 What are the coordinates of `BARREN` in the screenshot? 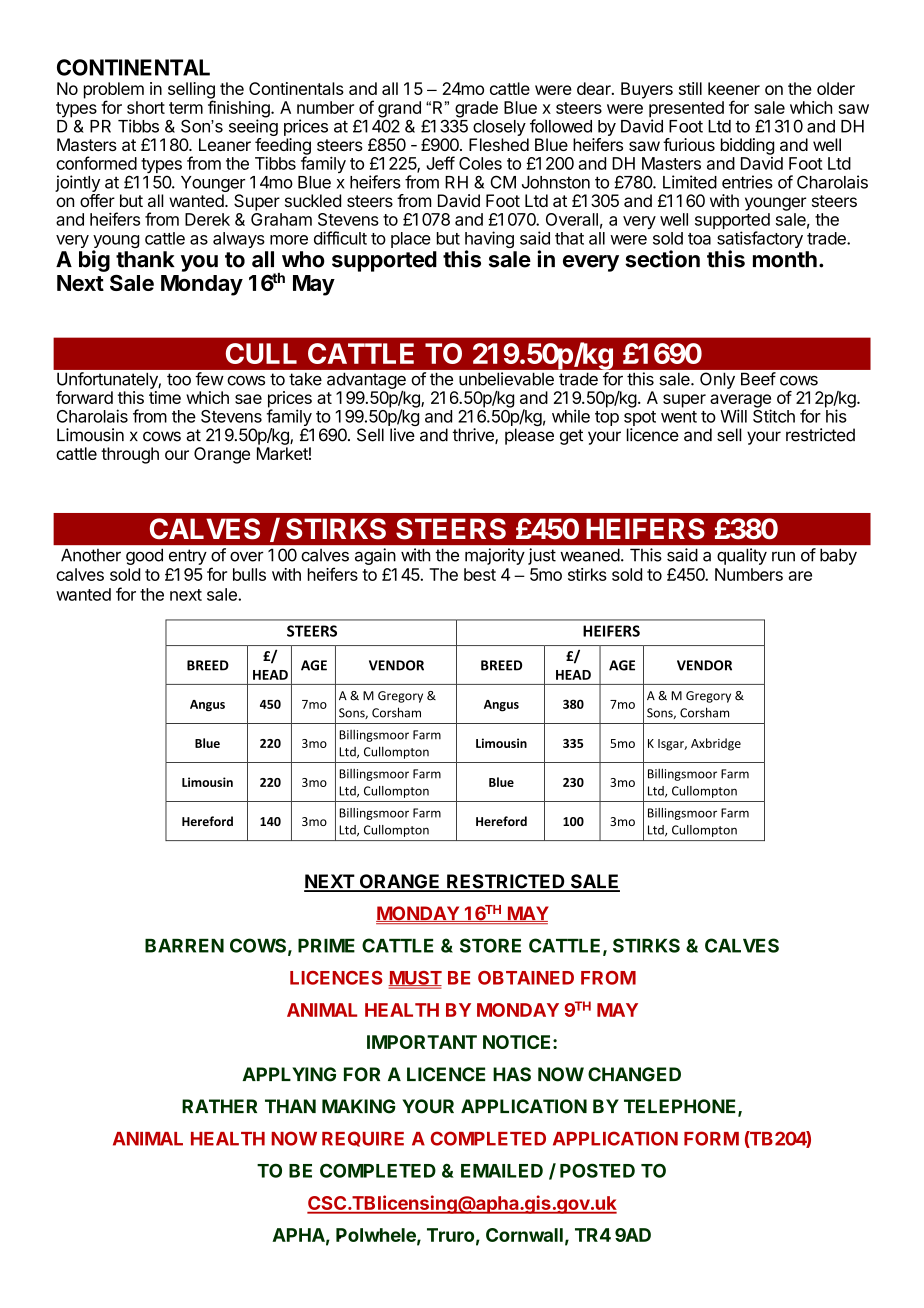 It's located at (184, 946).
